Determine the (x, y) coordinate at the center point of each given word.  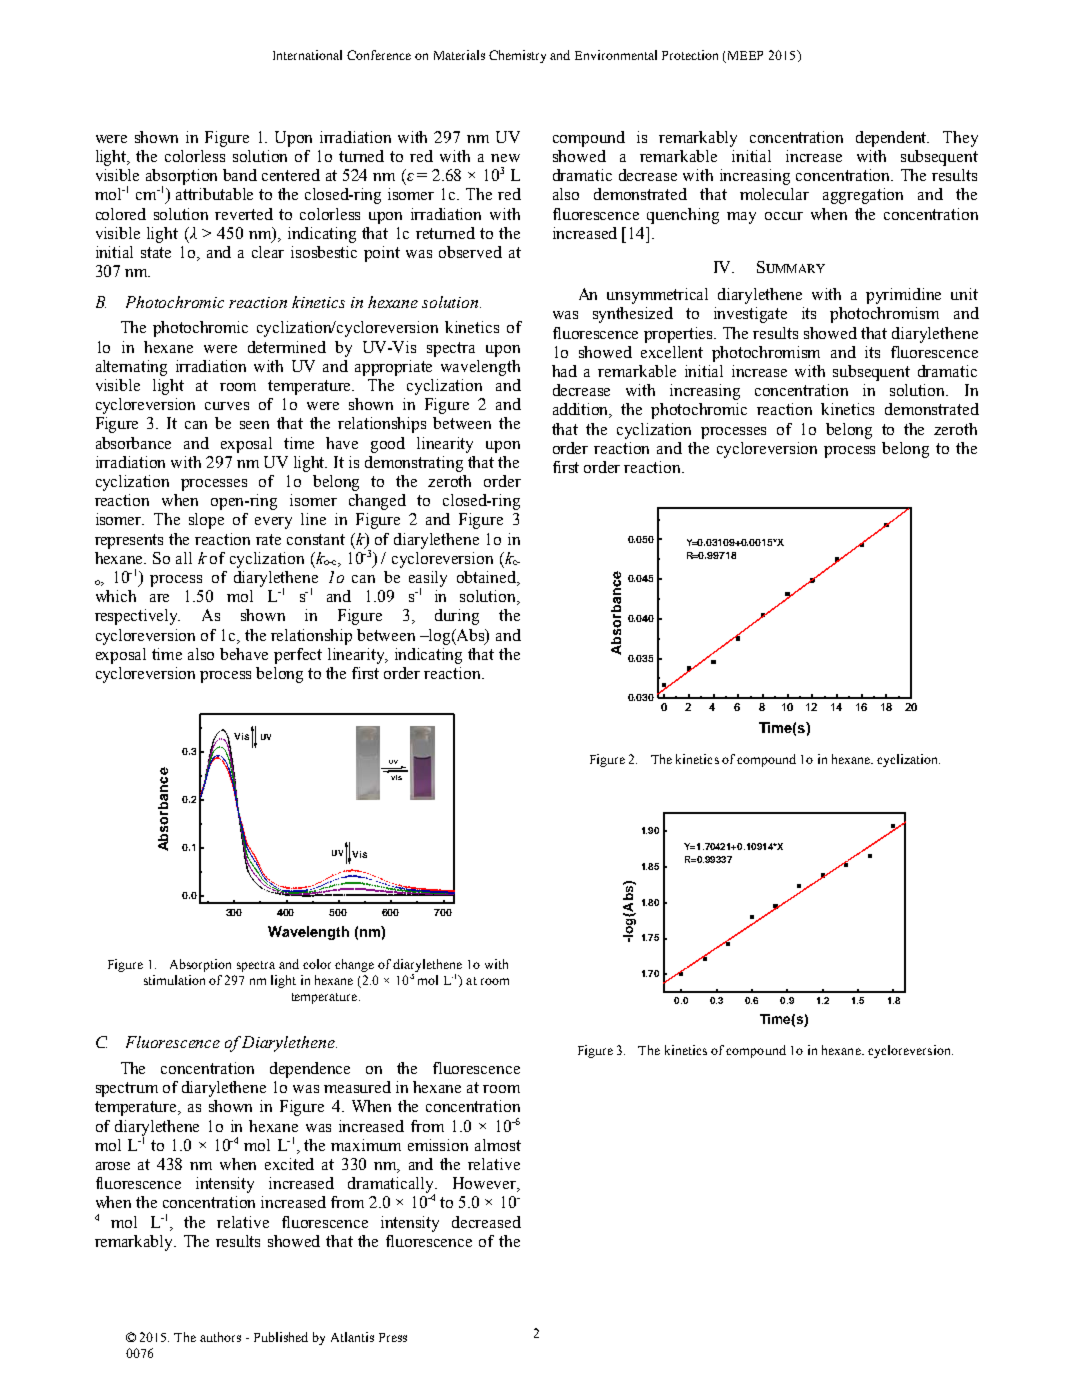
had (564, 371)
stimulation (174, 980)
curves (227, 406)
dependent (892, 139)
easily (428, 580)
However (486, 1184)
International (307, 55)
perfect (298, 656)
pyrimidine (903, 296)
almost (498, 1145)
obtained (488, 578)
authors (220, 1337)
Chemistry (517, 56)
